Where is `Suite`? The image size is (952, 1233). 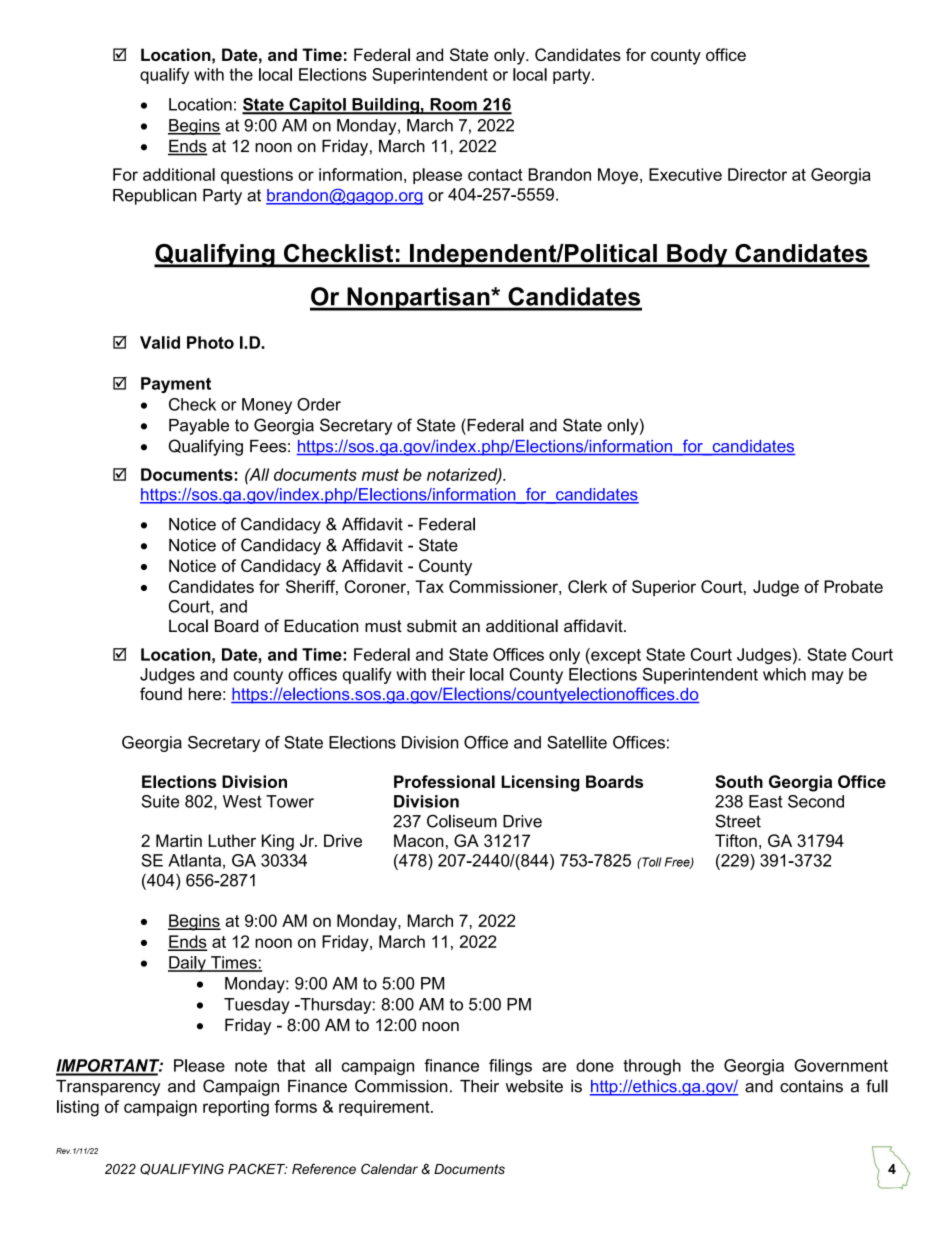 Suite is located at coordinates (160, 801).
